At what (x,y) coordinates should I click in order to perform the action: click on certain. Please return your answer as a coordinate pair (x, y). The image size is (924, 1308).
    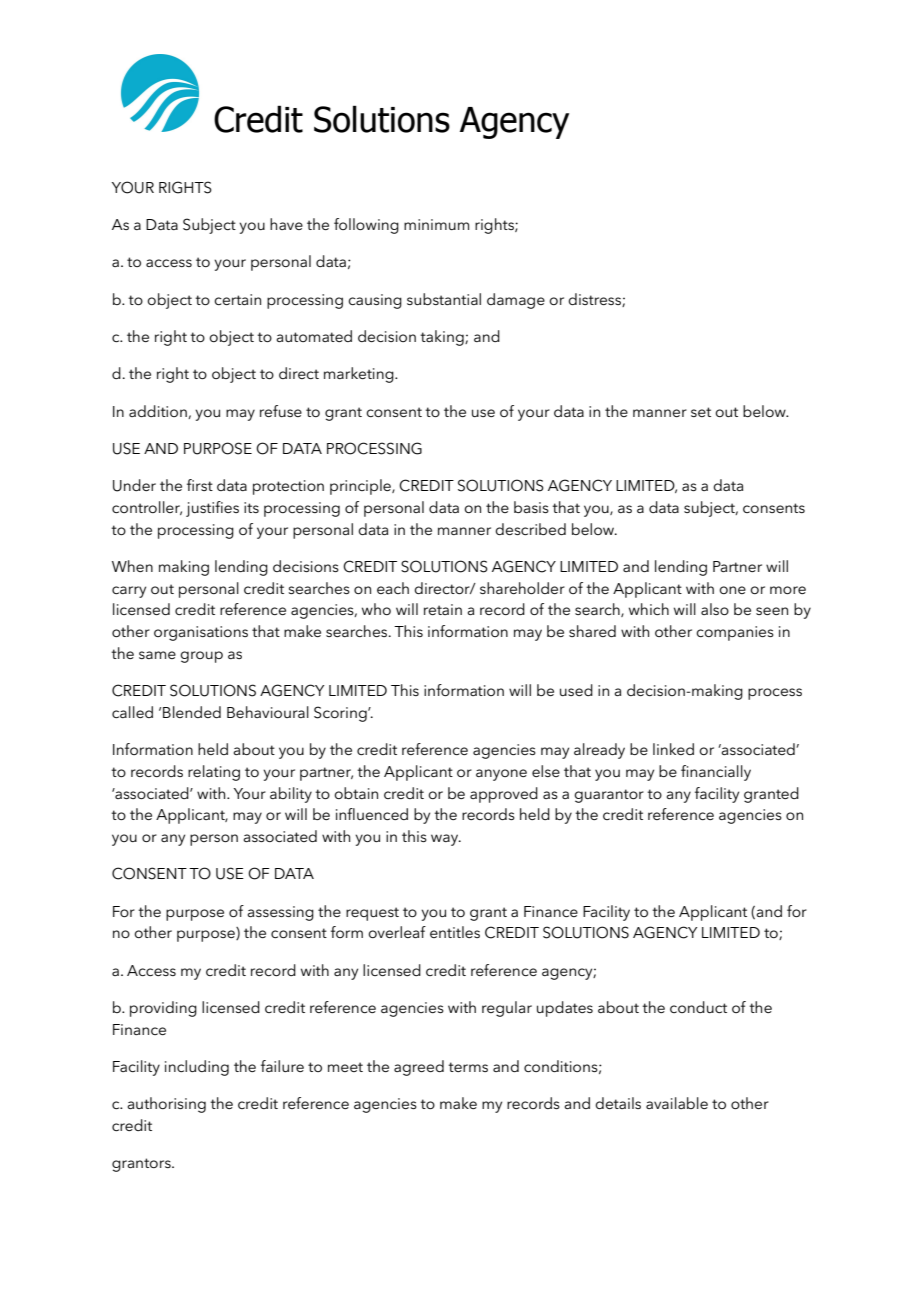
    Looking at the image, I should click on (237, 299).
